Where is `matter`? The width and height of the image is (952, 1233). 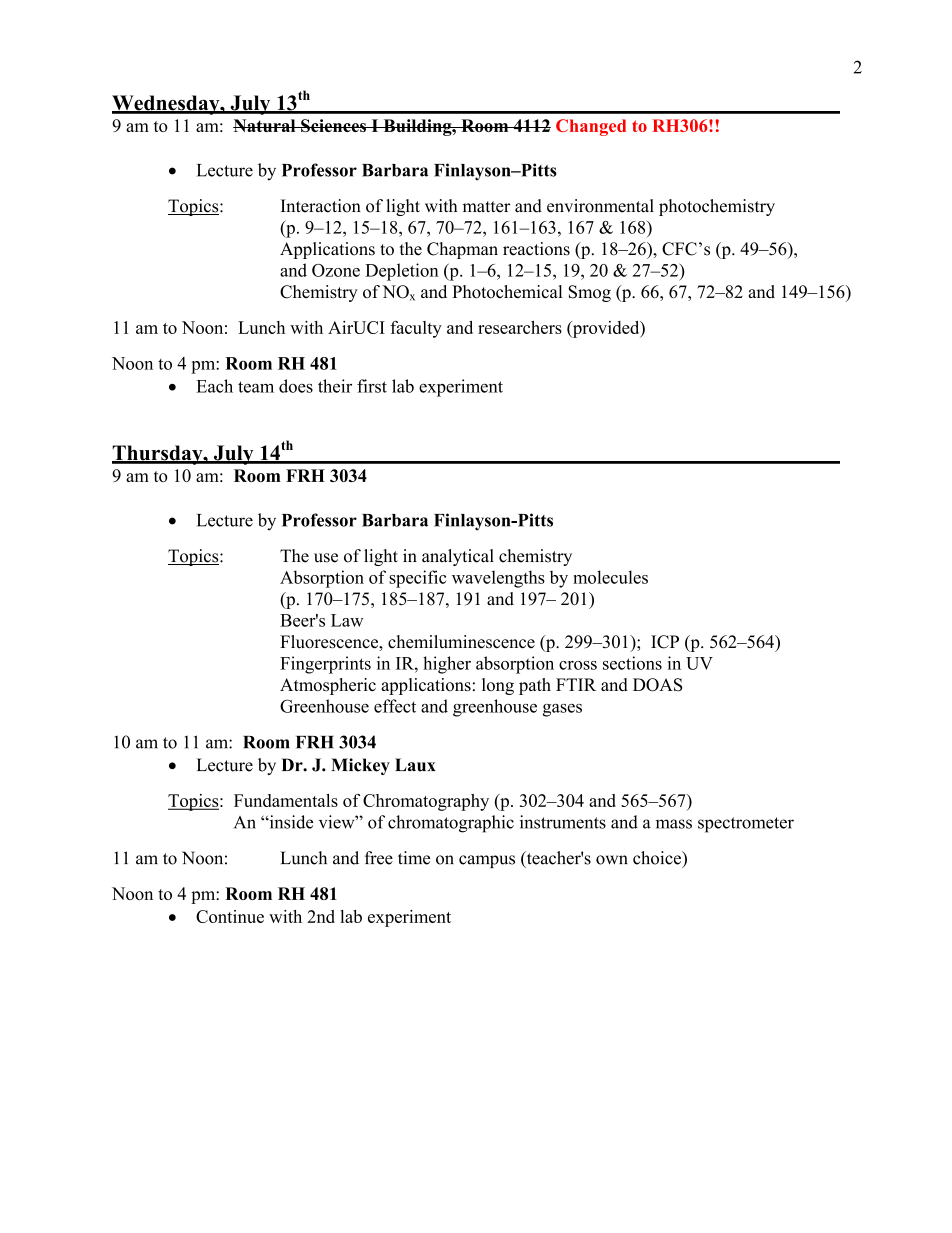 matter is located at coordinates (486, 207).
